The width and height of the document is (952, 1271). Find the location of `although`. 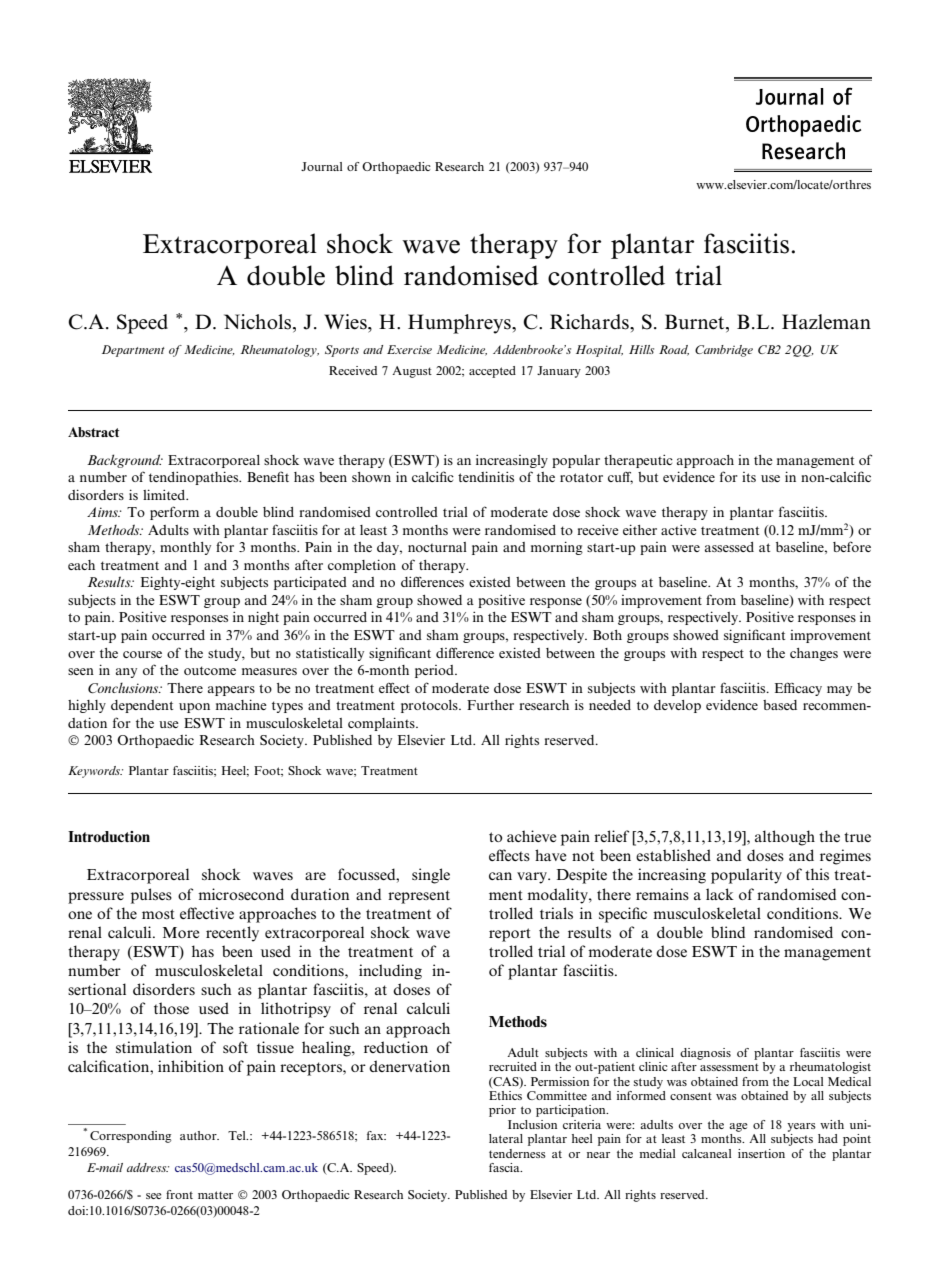

although is located at coordinates (785, 838).
